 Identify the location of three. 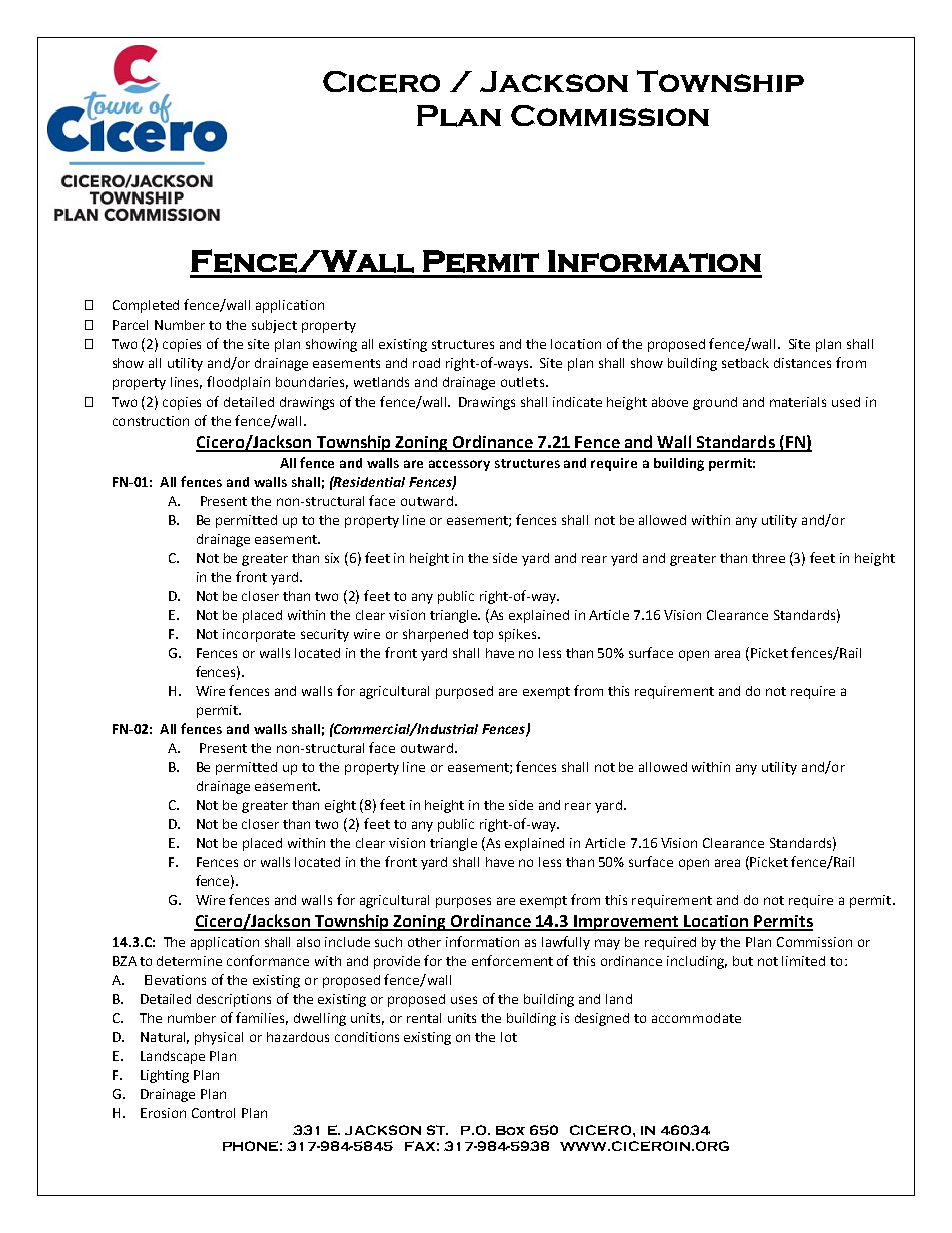
(768, 558).
